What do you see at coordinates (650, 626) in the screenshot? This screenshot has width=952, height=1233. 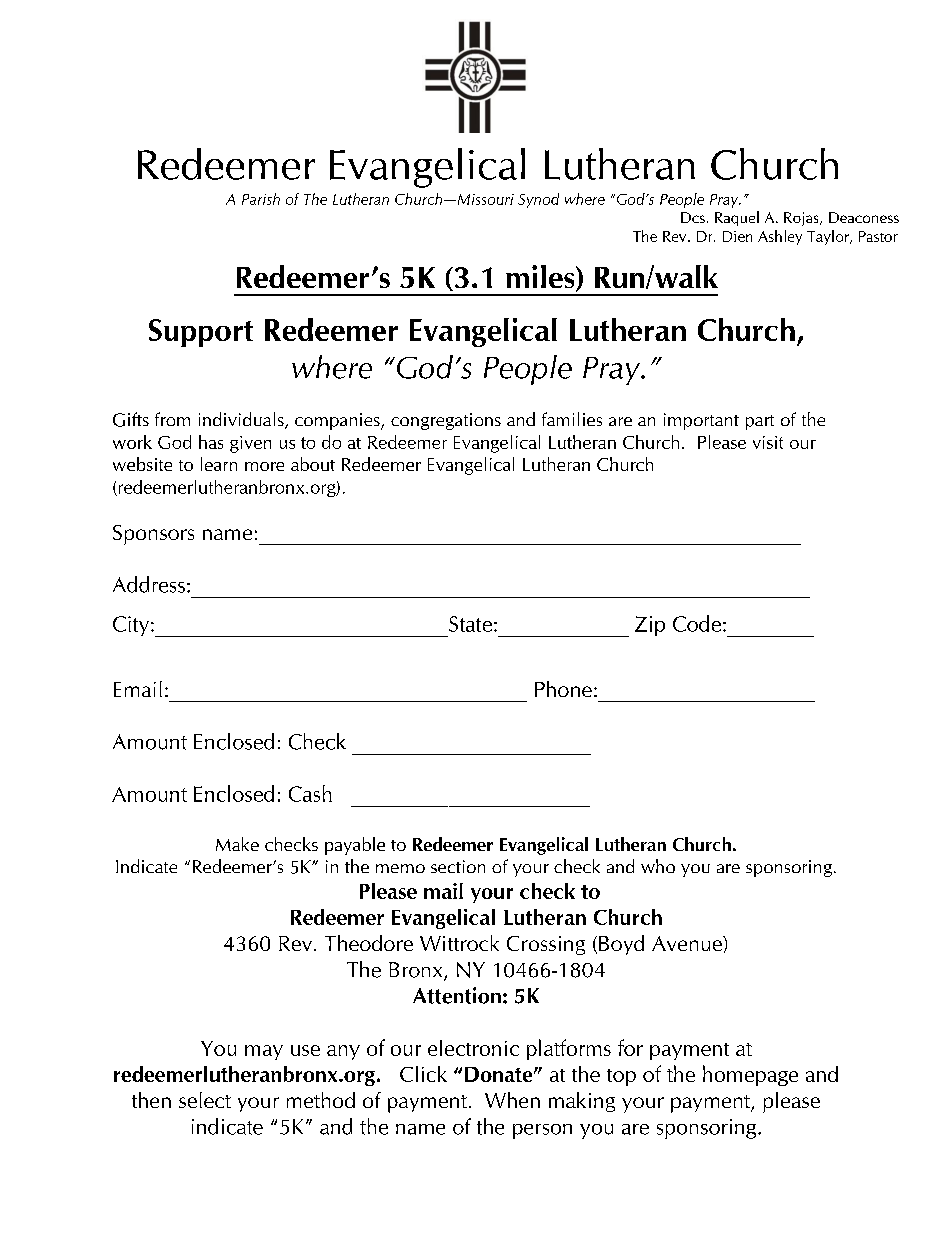 I see `Zip` at bounding box center [650, 626].
